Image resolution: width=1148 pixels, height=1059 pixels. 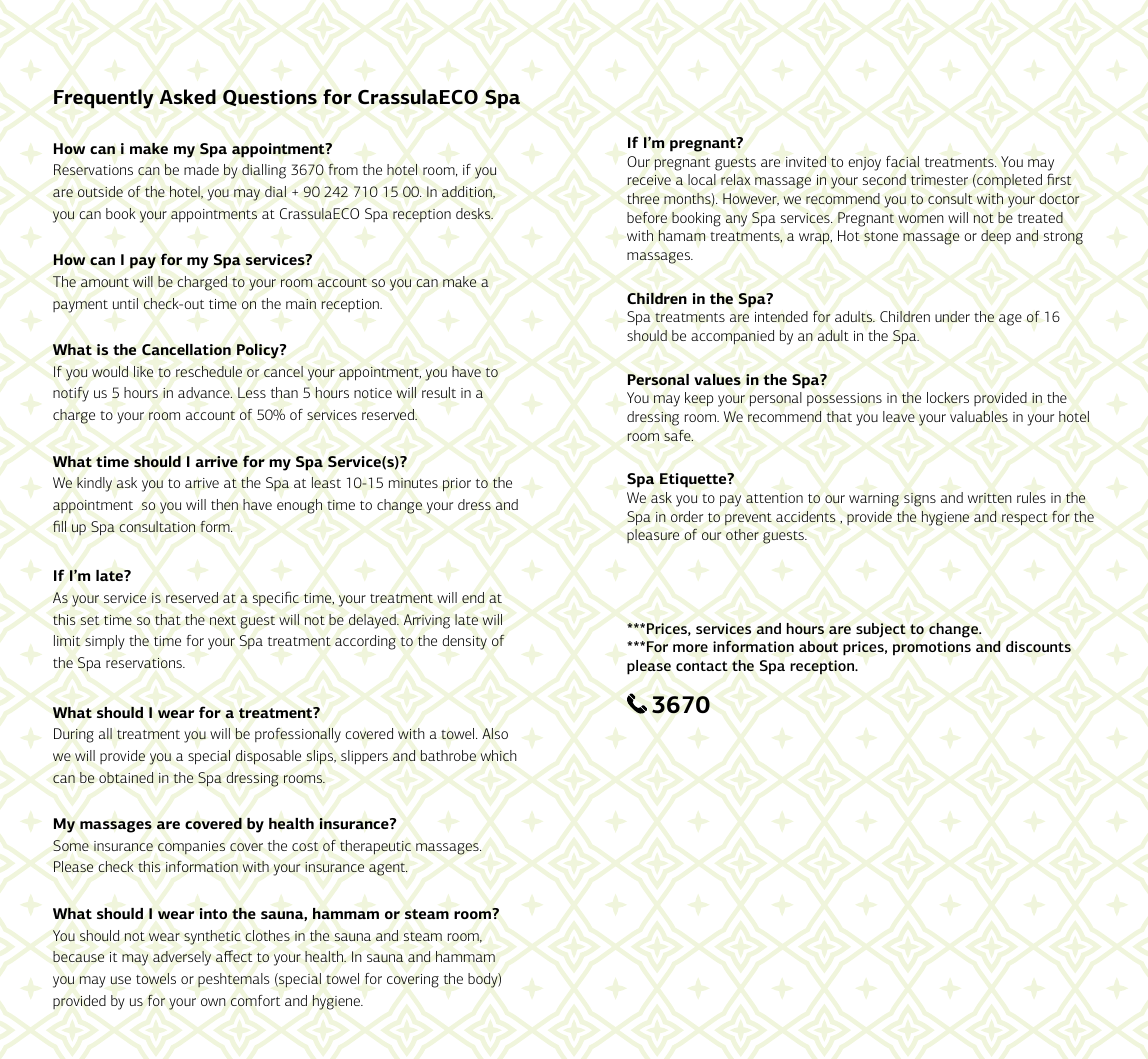 I want to click on respect, so click(x=1025, y=519).
